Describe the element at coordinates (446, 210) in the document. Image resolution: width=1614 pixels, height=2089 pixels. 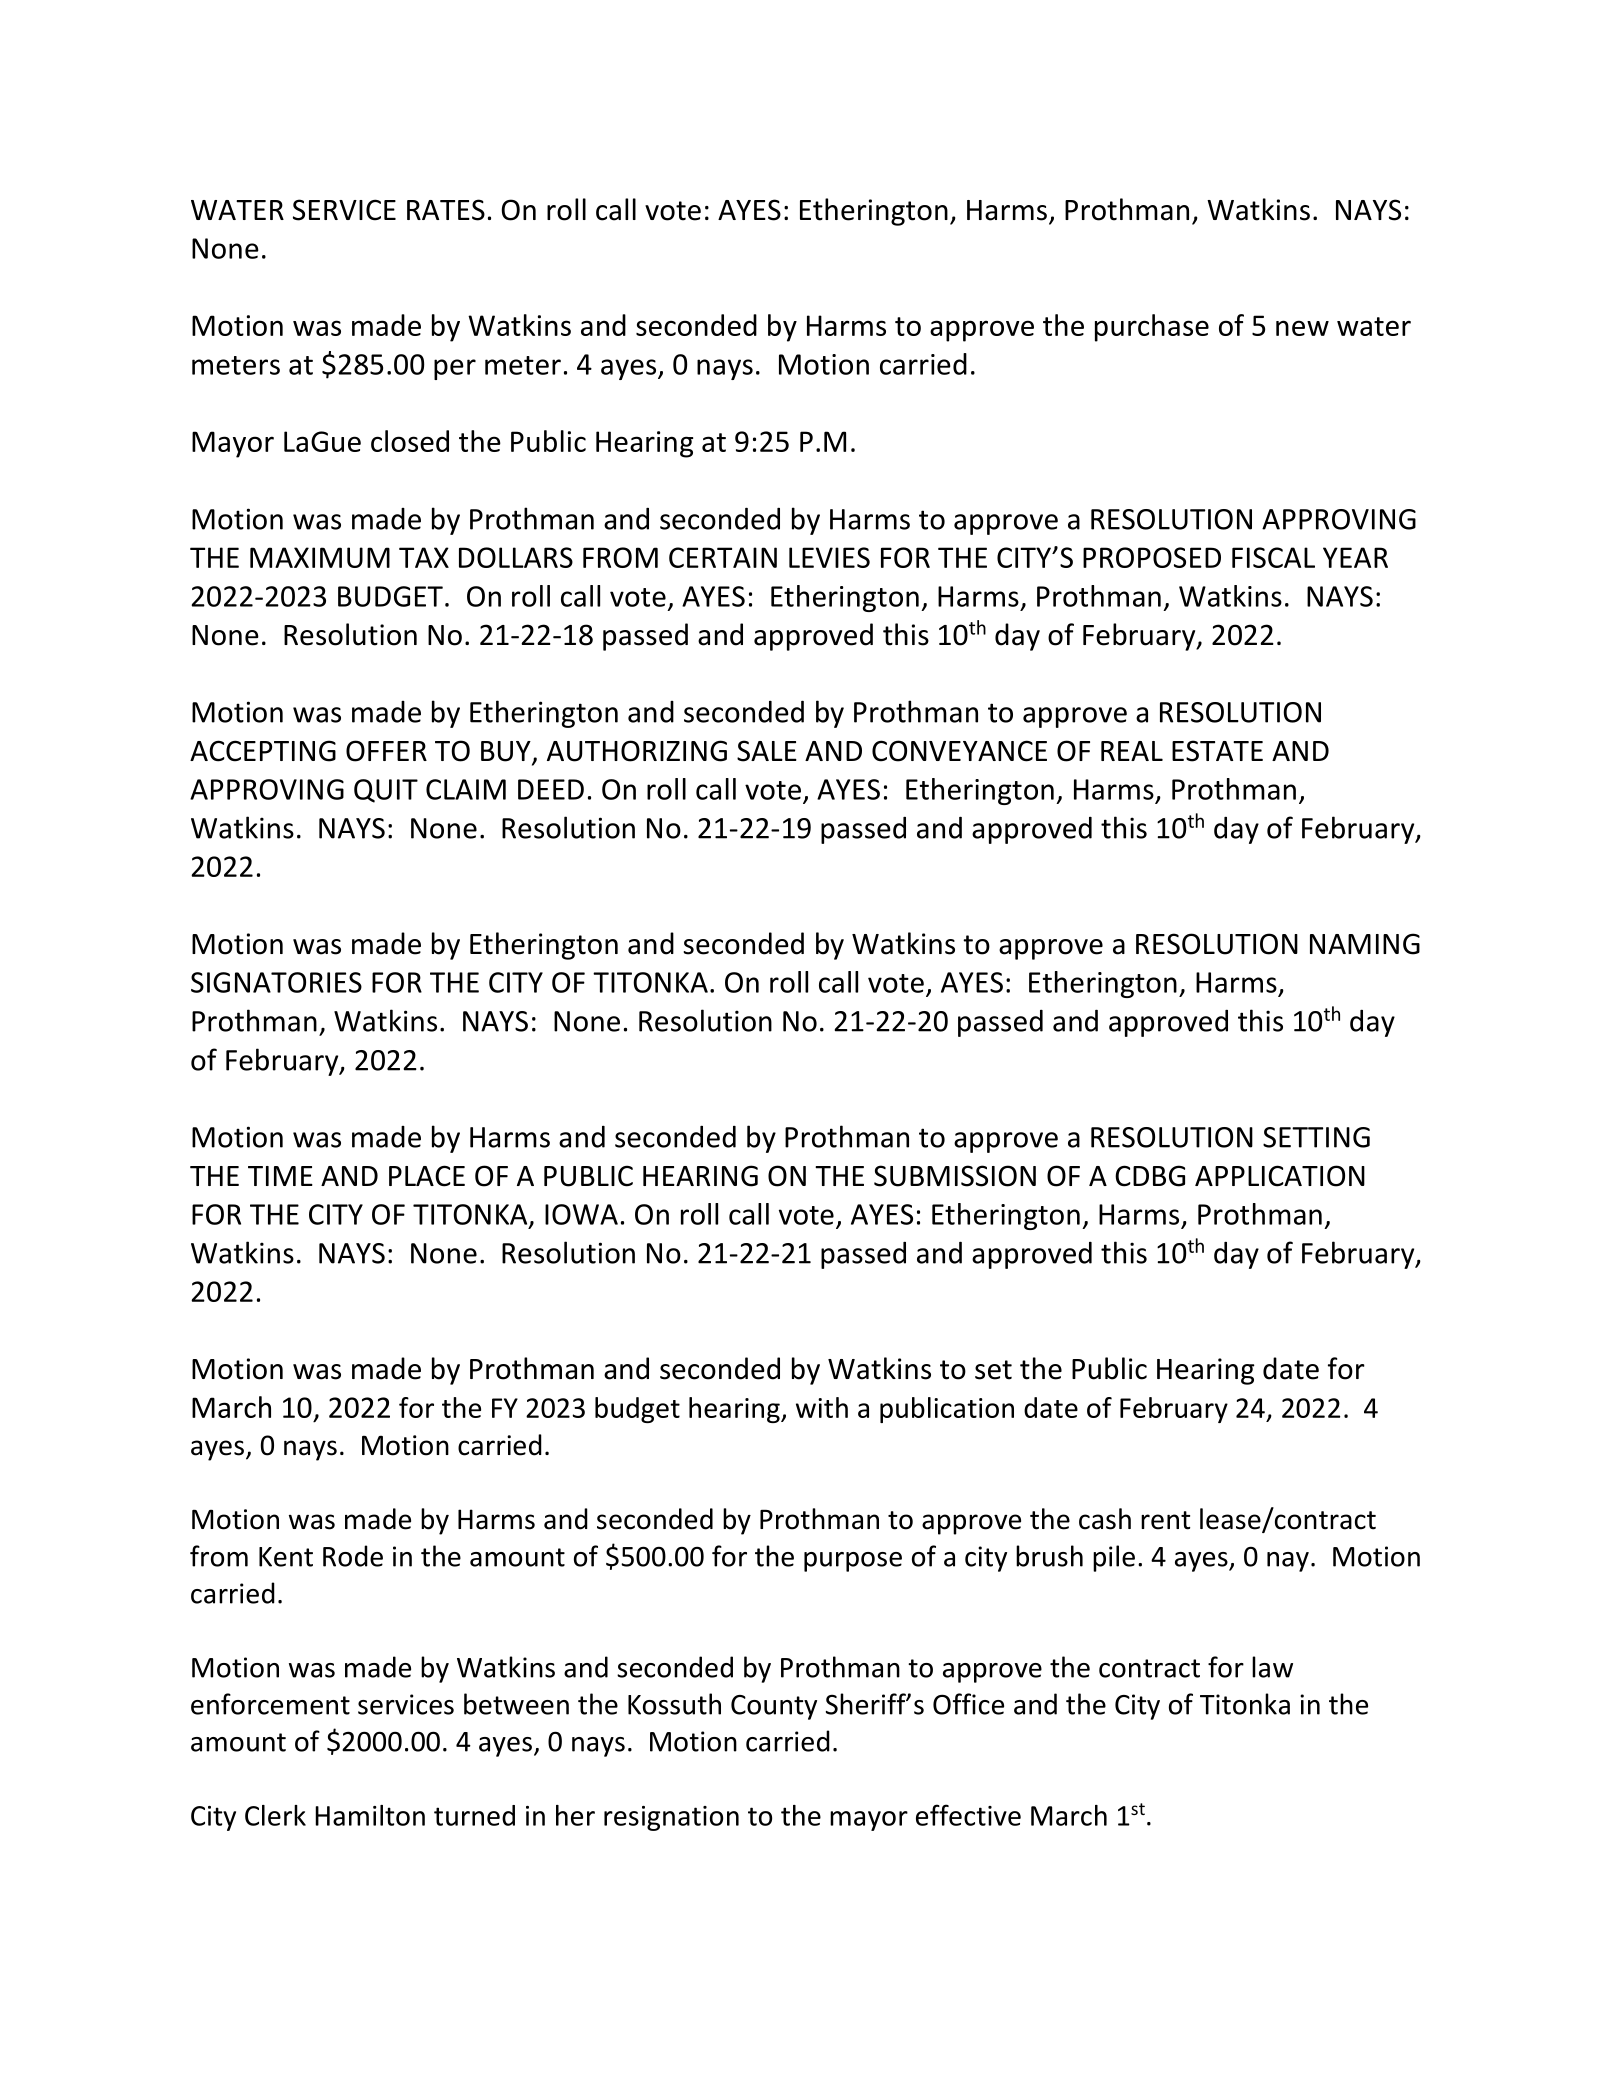
I see `RATES` at that location.
